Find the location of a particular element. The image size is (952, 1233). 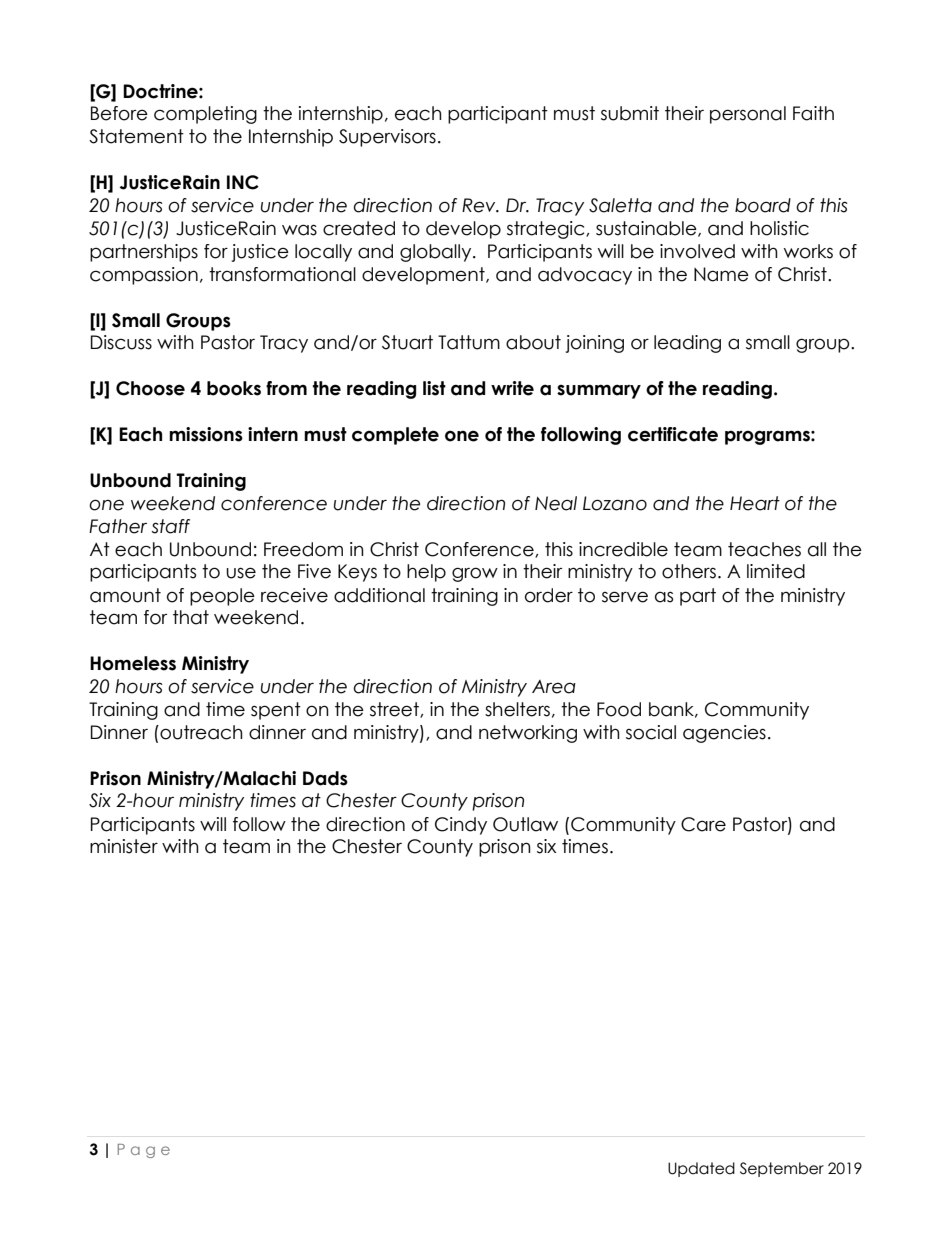

Updated is located at coordinates (701, 1169).
